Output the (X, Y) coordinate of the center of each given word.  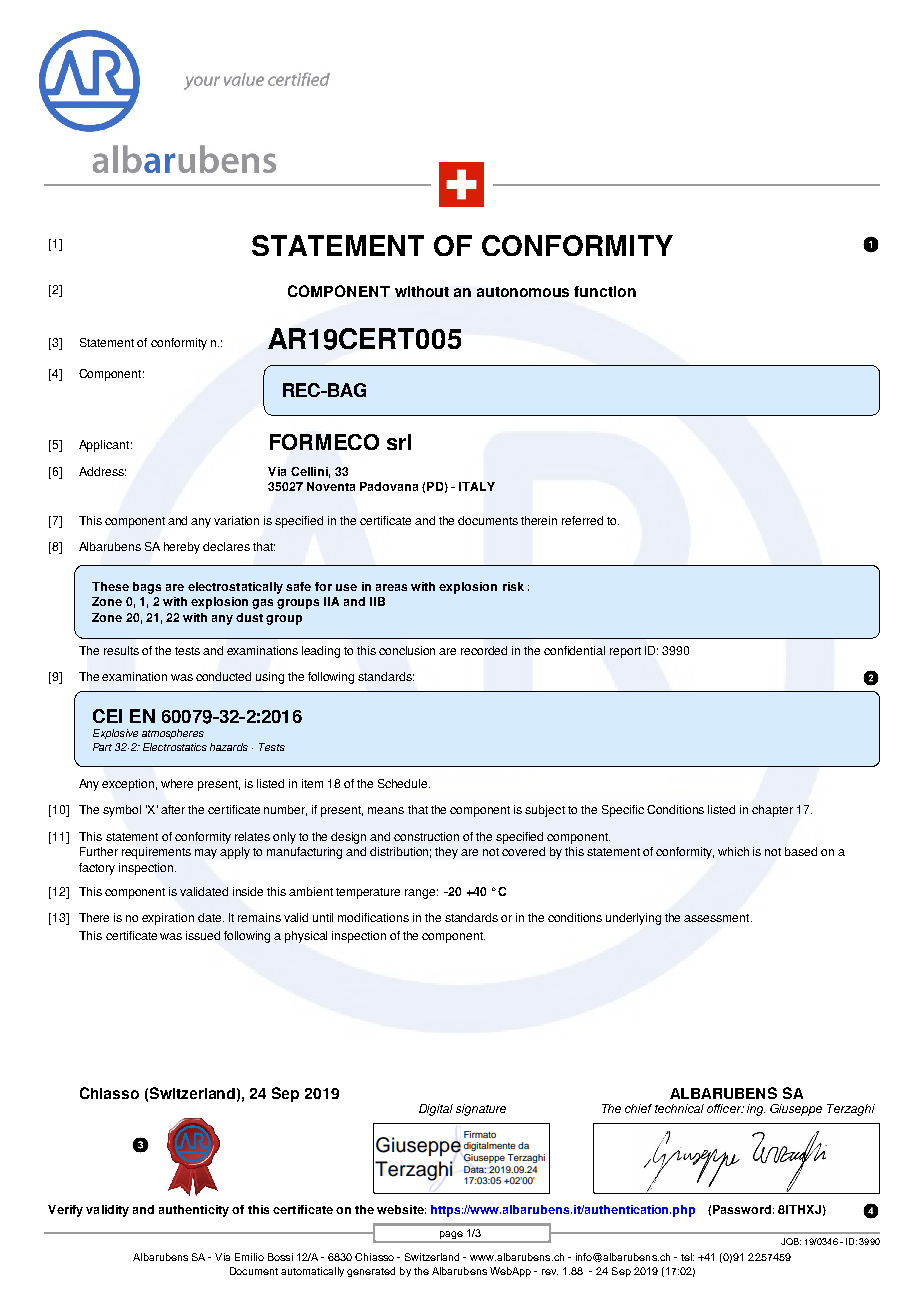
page (451, 1236)
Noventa (331, 486)
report (625, 652)
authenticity (194, 1211)
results (121, 650)
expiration (168, 919)
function (605, 291)
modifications (373, 917)
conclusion (407, 650)
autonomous (523, 292)
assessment (718, 918)
